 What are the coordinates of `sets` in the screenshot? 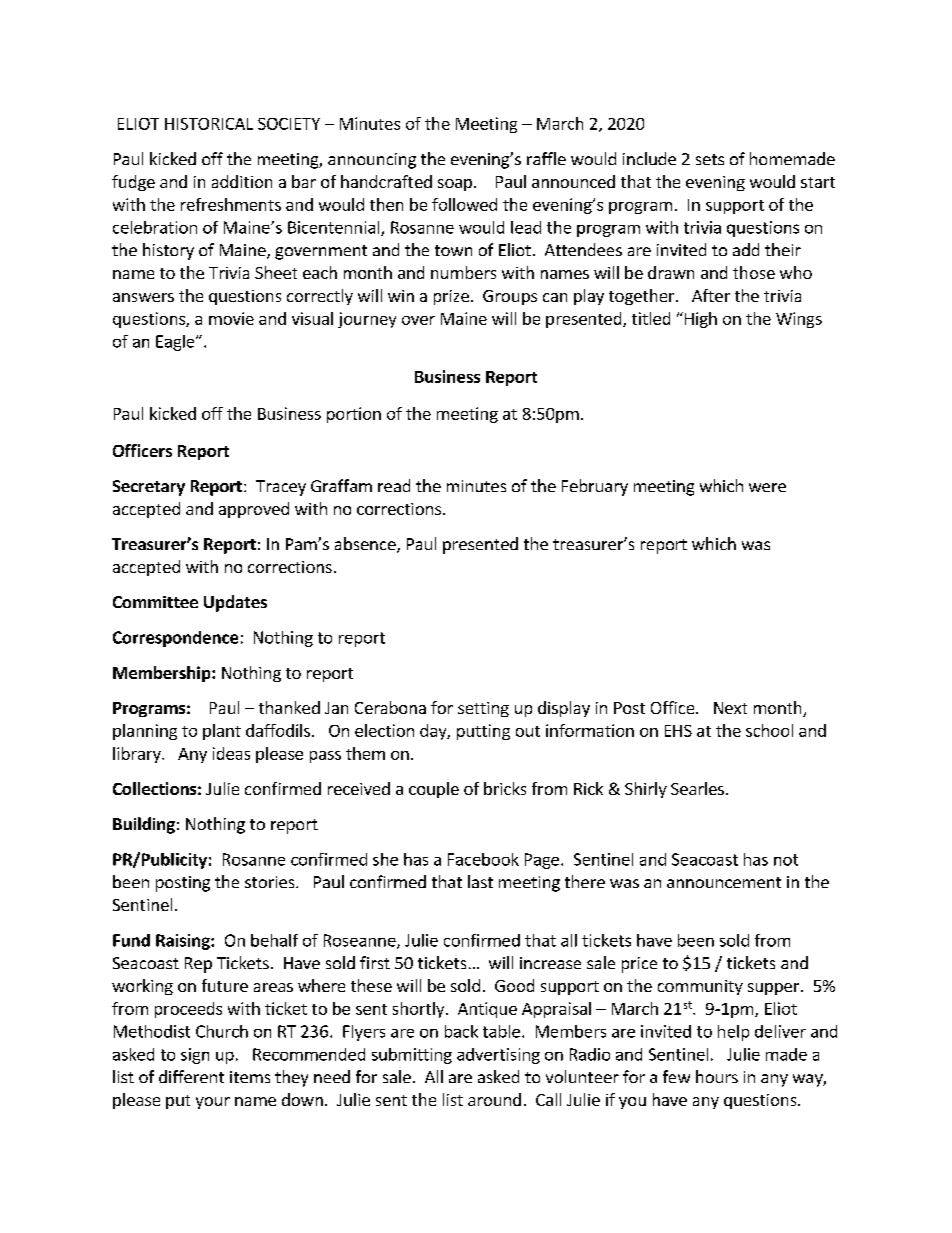 It's located at (710, 159).
